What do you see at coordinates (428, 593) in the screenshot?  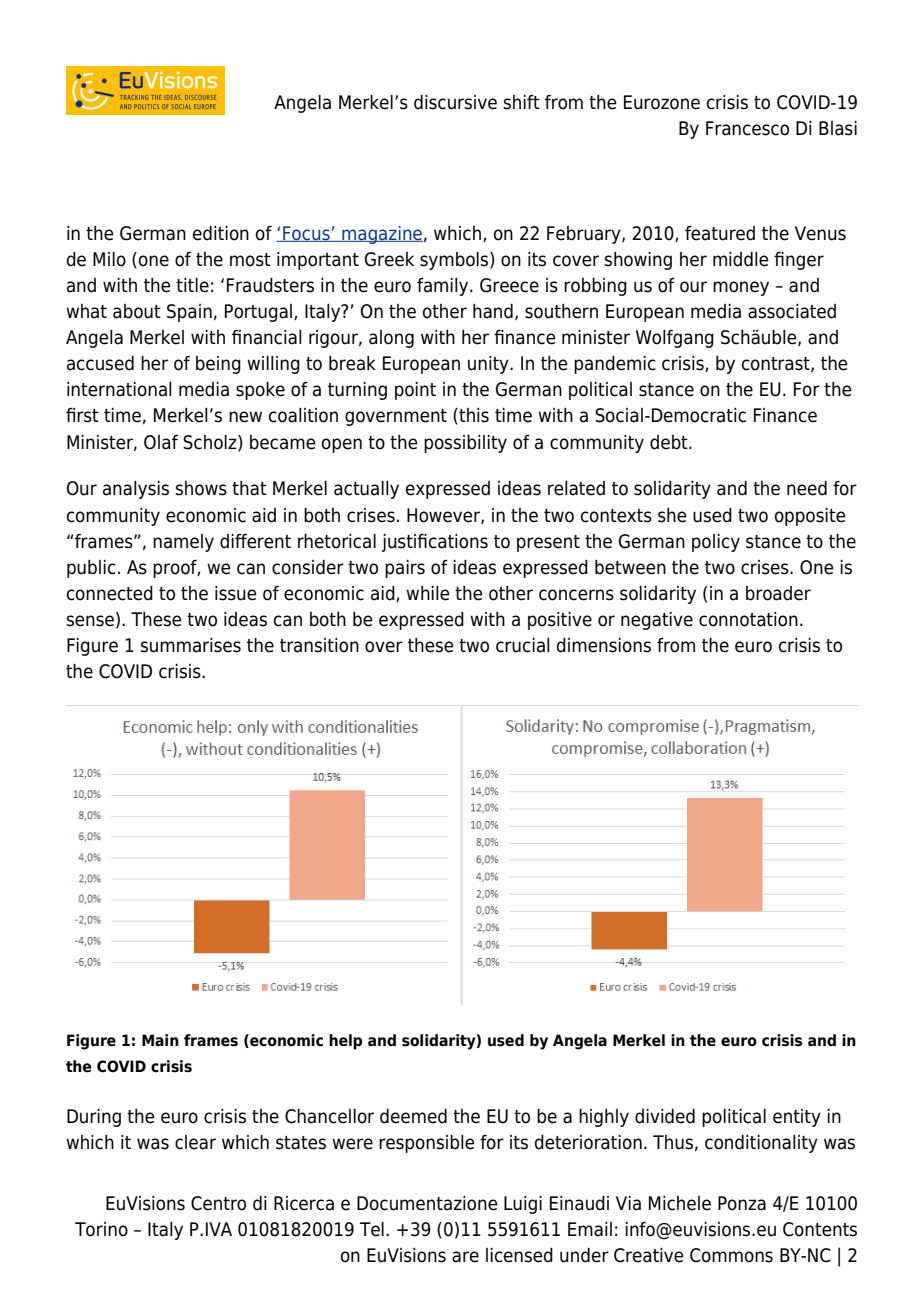 I see `while` at bounding box center [428, 593].
